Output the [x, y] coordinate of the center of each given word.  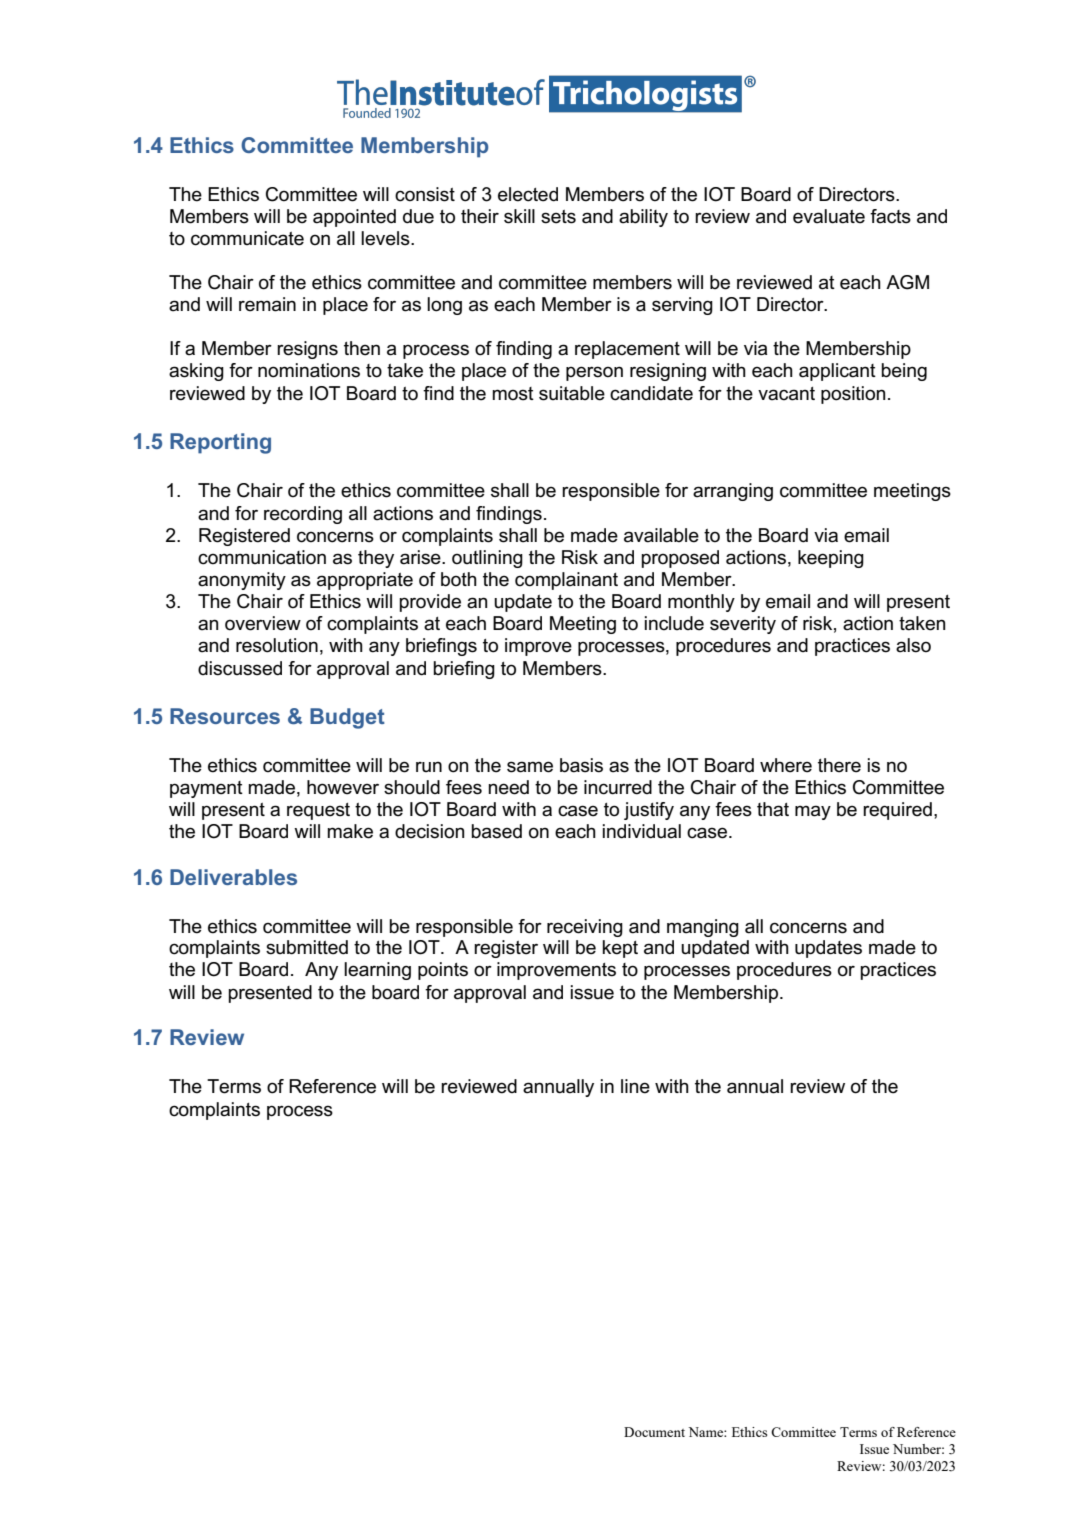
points [443, 971]
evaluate [829, 216]
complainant [566, 581]
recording [303, 515]
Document [654, 1432]
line [635, 1086]
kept [620, 949]
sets [558, 217]
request [318, 811]
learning [377, 971]
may [813, 812]
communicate [247, 238]
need [508, 787]
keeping [831, 559]
